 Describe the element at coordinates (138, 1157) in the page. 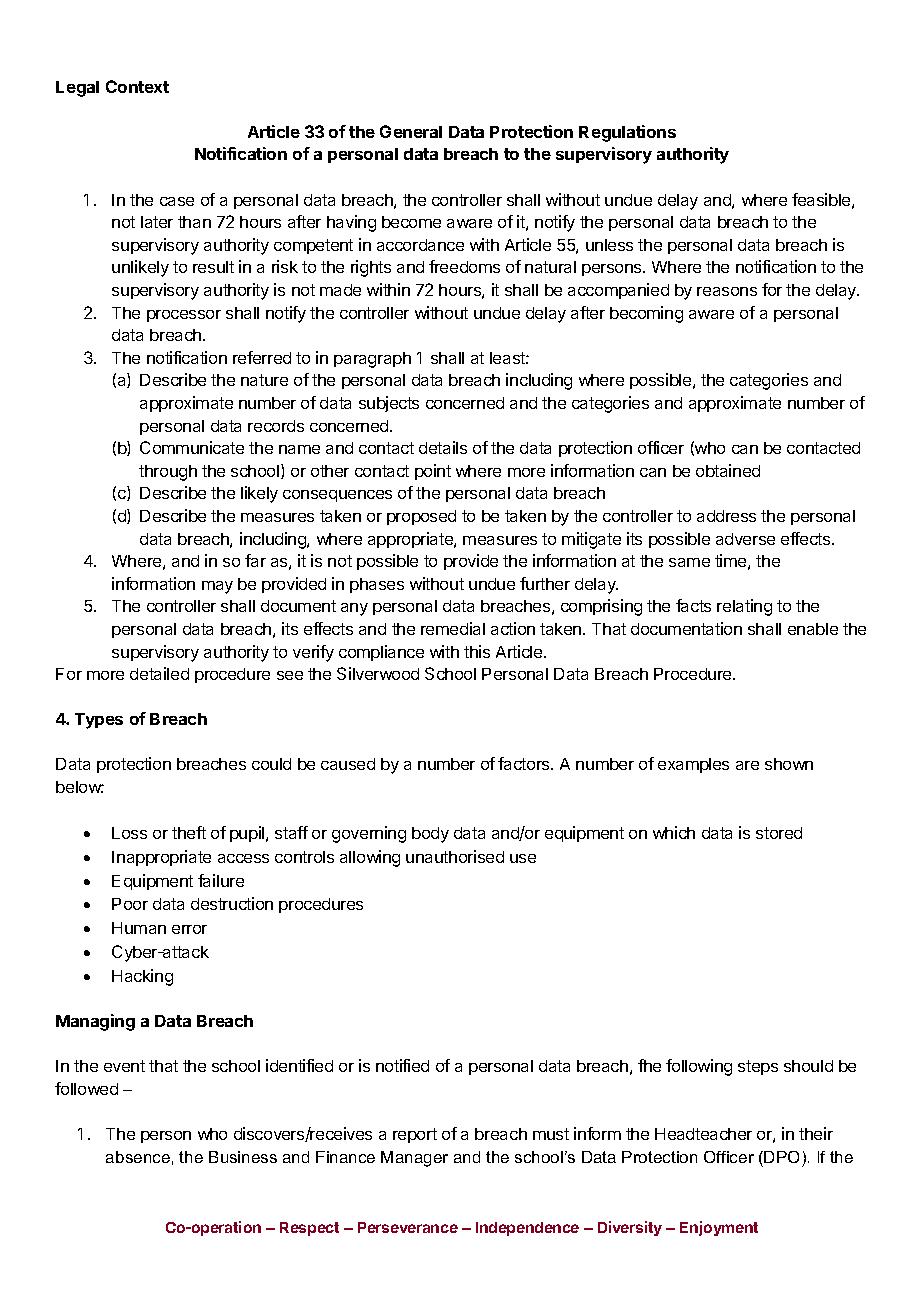

I see `absence` at that location.
